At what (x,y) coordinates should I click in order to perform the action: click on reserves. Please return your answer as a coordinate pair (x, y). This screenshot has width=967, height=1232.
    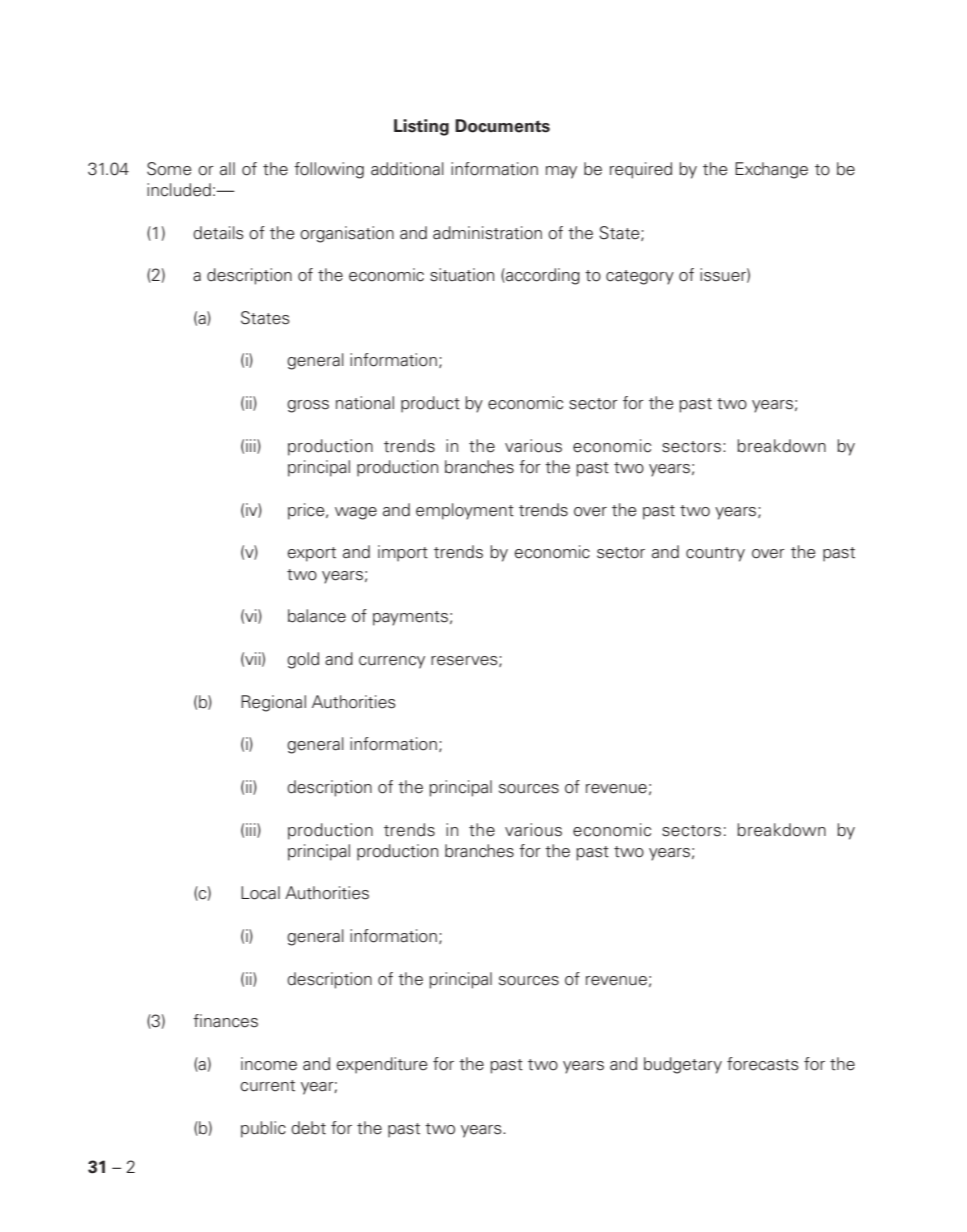
    Looking at the image, I should click on (465, 661).
